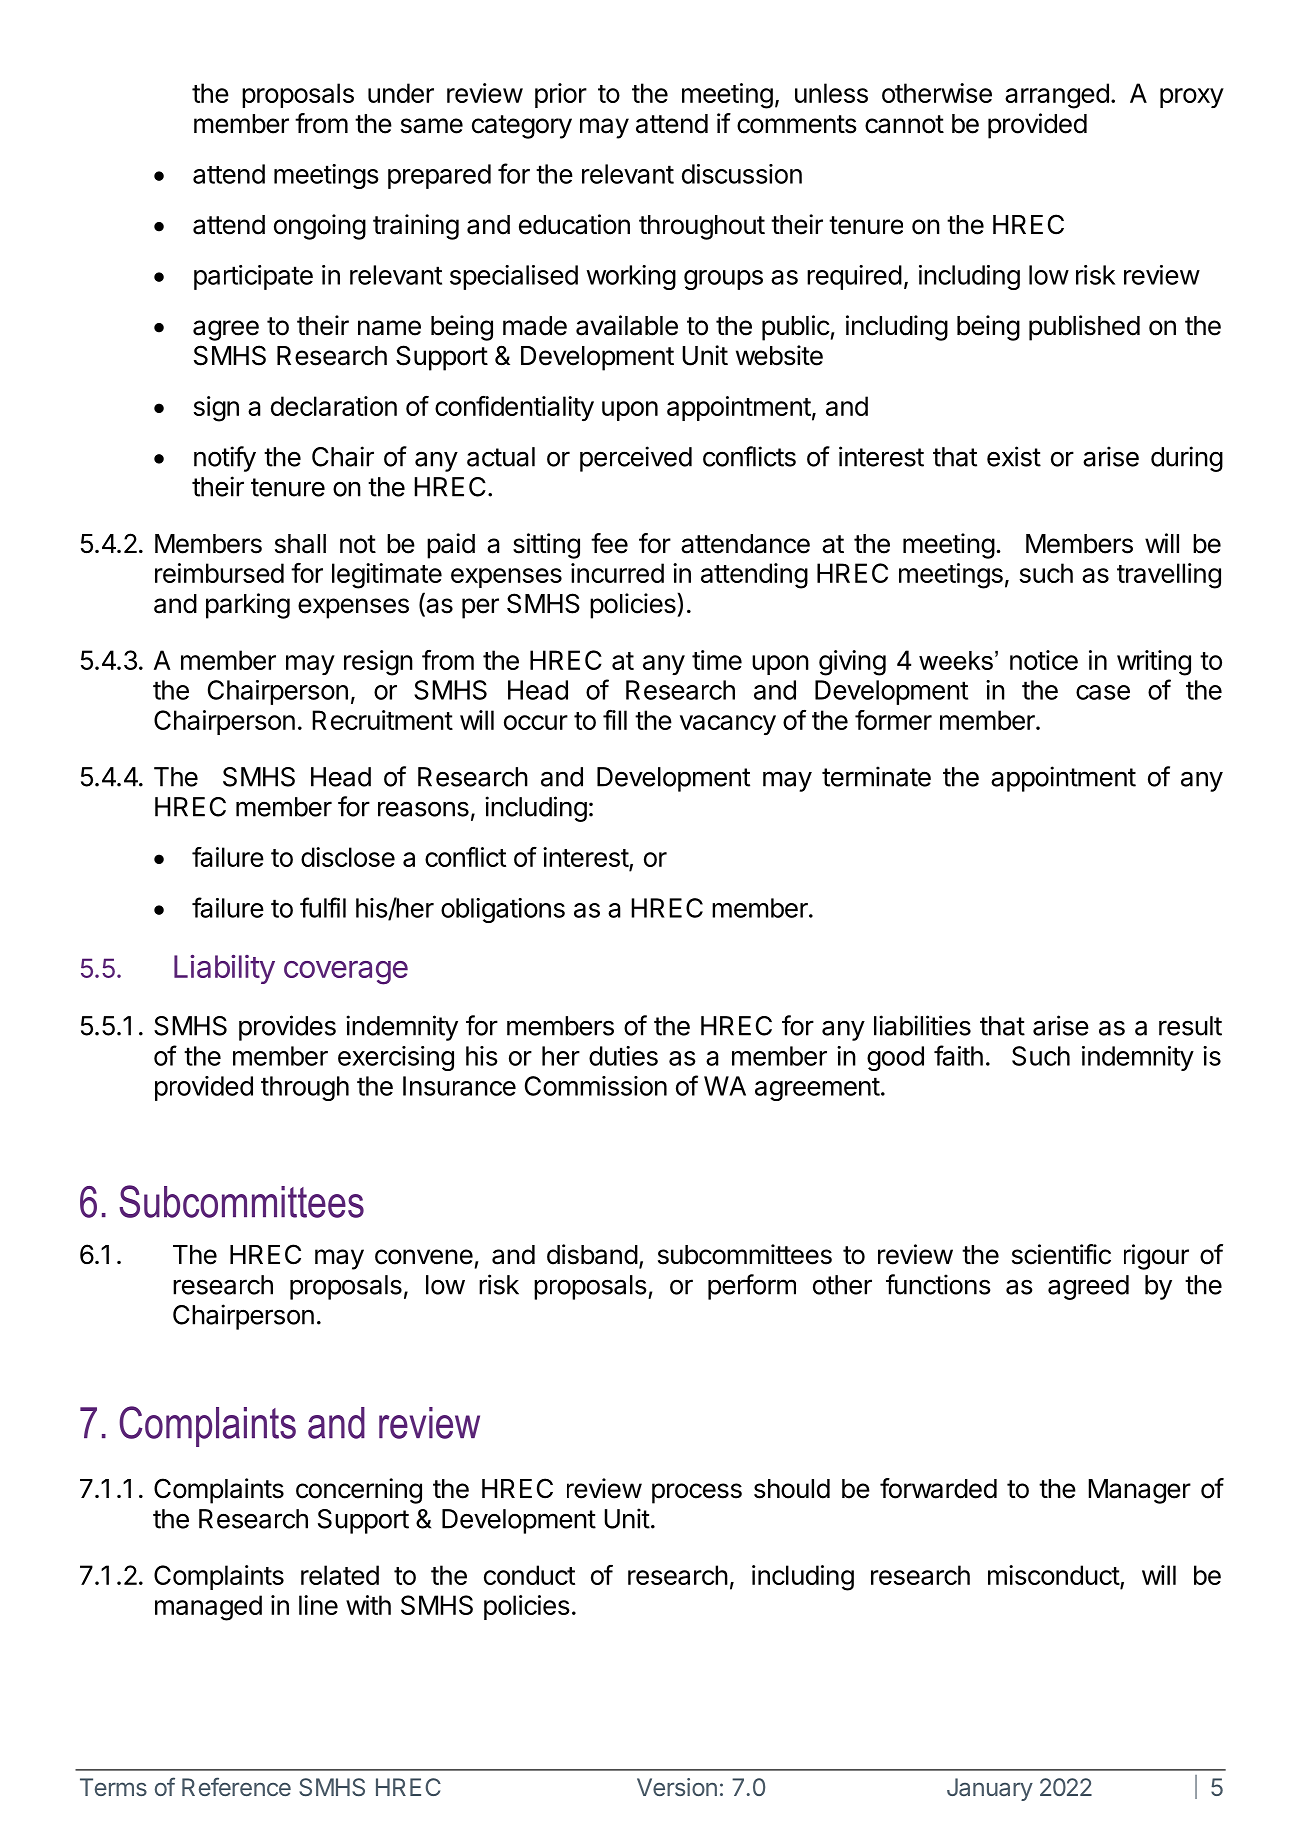 The height and width of the screenshot is (1840, 1301). Describe the element at coordinates (592, 1254) in the screenshot. I see `disband` at that location.
